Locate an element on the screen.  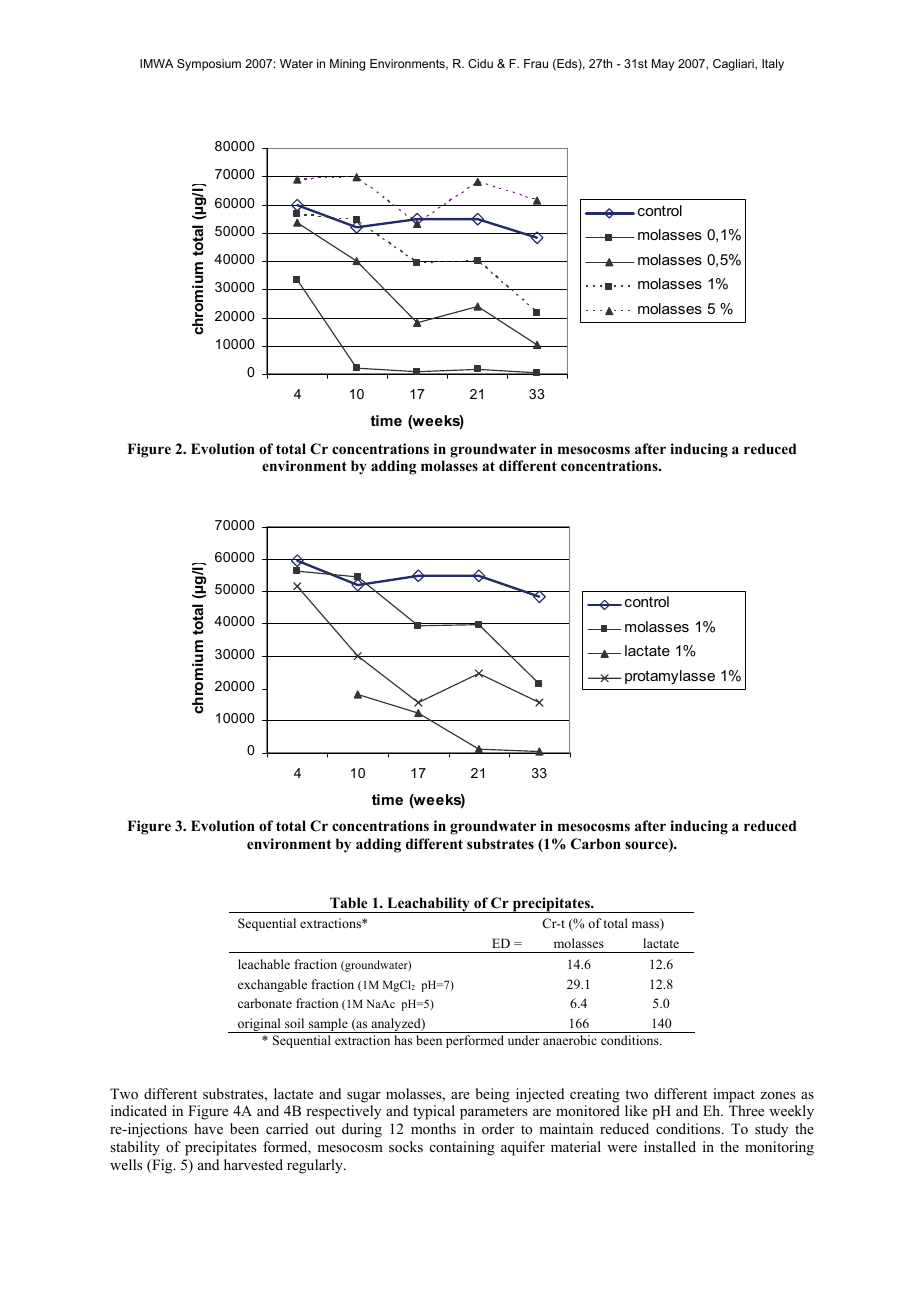
original is located at coordinates (259, 1025).
